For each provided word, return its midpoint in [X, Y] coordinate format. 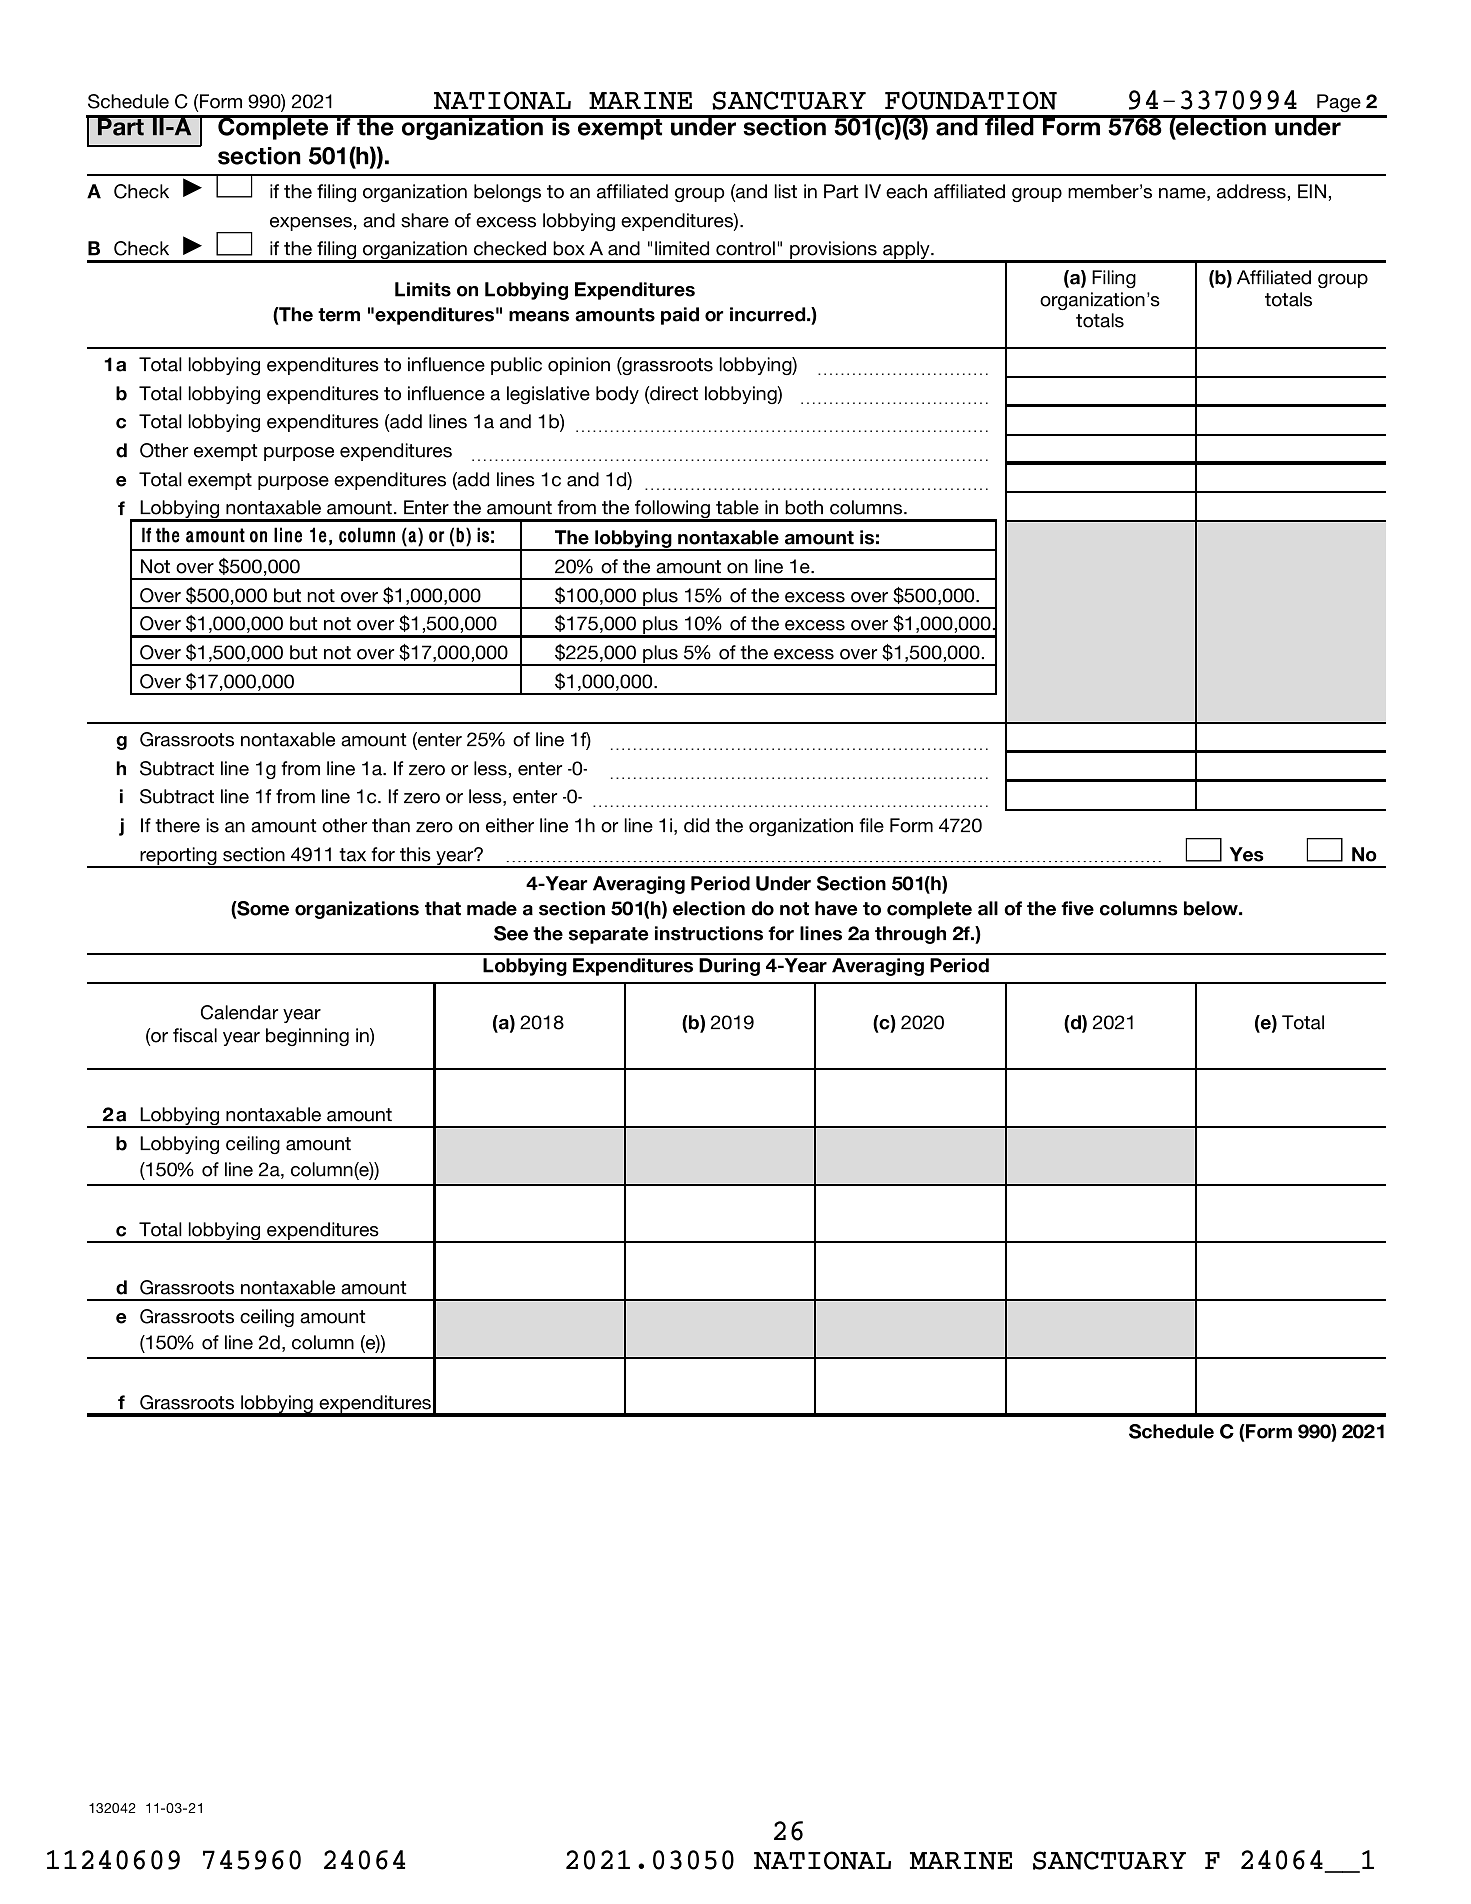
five [1077, 908]
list [786, 191]
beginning [307, 1037]
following [672, 511]
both [804, 507]
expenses [311, 224]
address [1251, 191]
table [737, 507]
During [729, 967]
